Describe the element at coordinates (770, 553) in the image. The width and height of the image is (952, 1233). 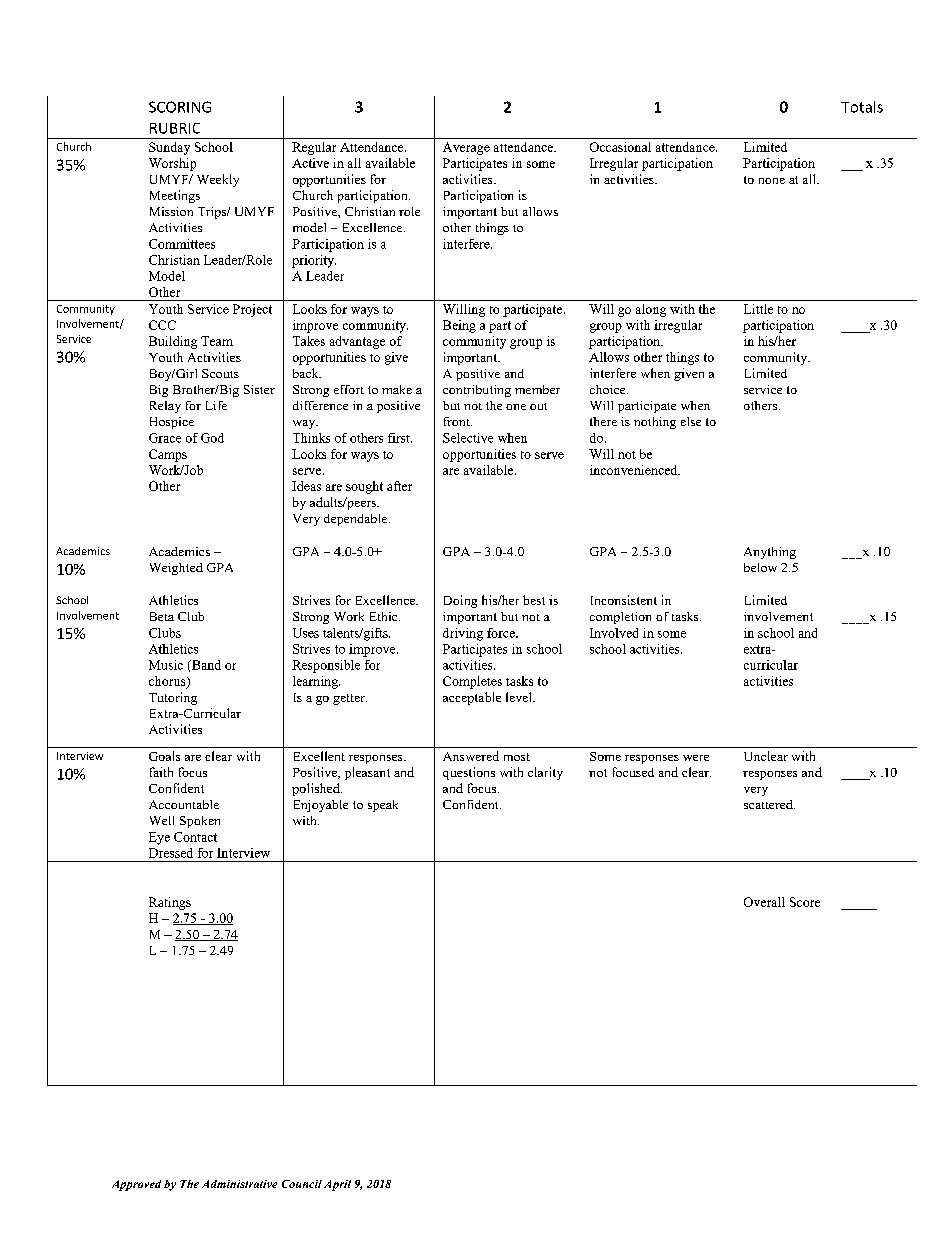
I see `Anything` at that location.
